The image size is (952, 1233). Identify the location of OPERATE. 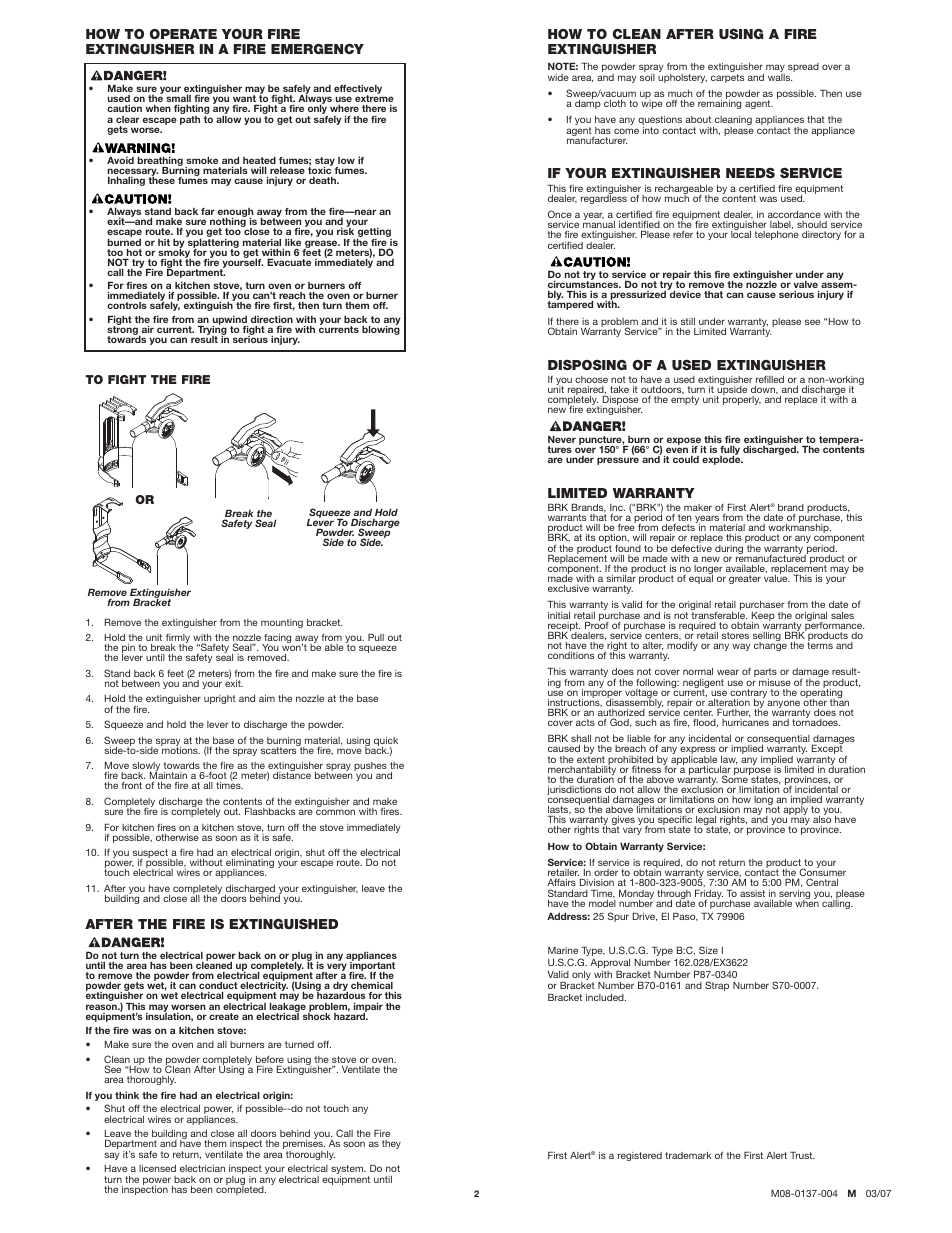
(183, 34).
